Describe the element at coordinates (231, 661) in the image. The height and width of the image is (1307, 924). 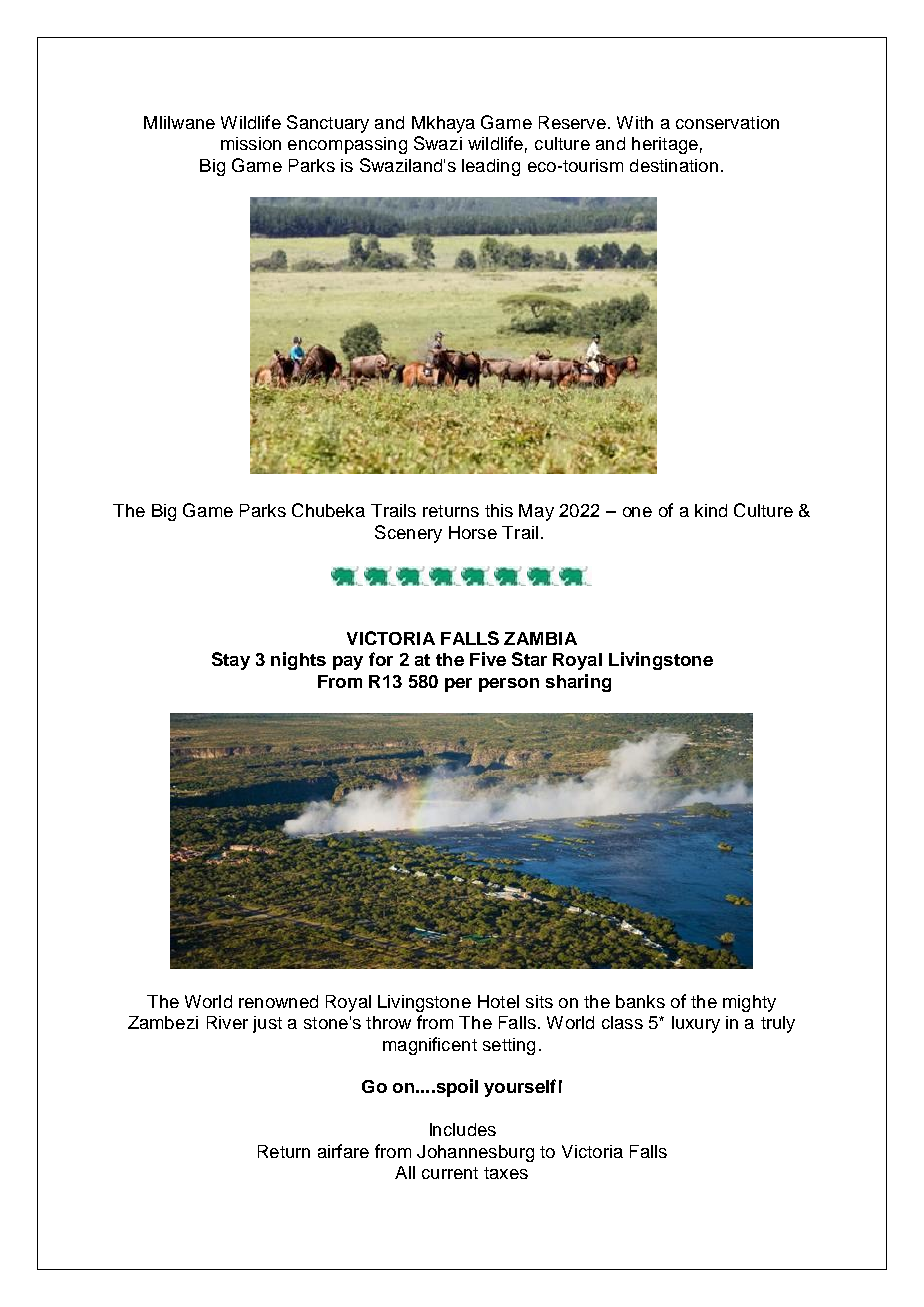
I see `Stay` at that location.
